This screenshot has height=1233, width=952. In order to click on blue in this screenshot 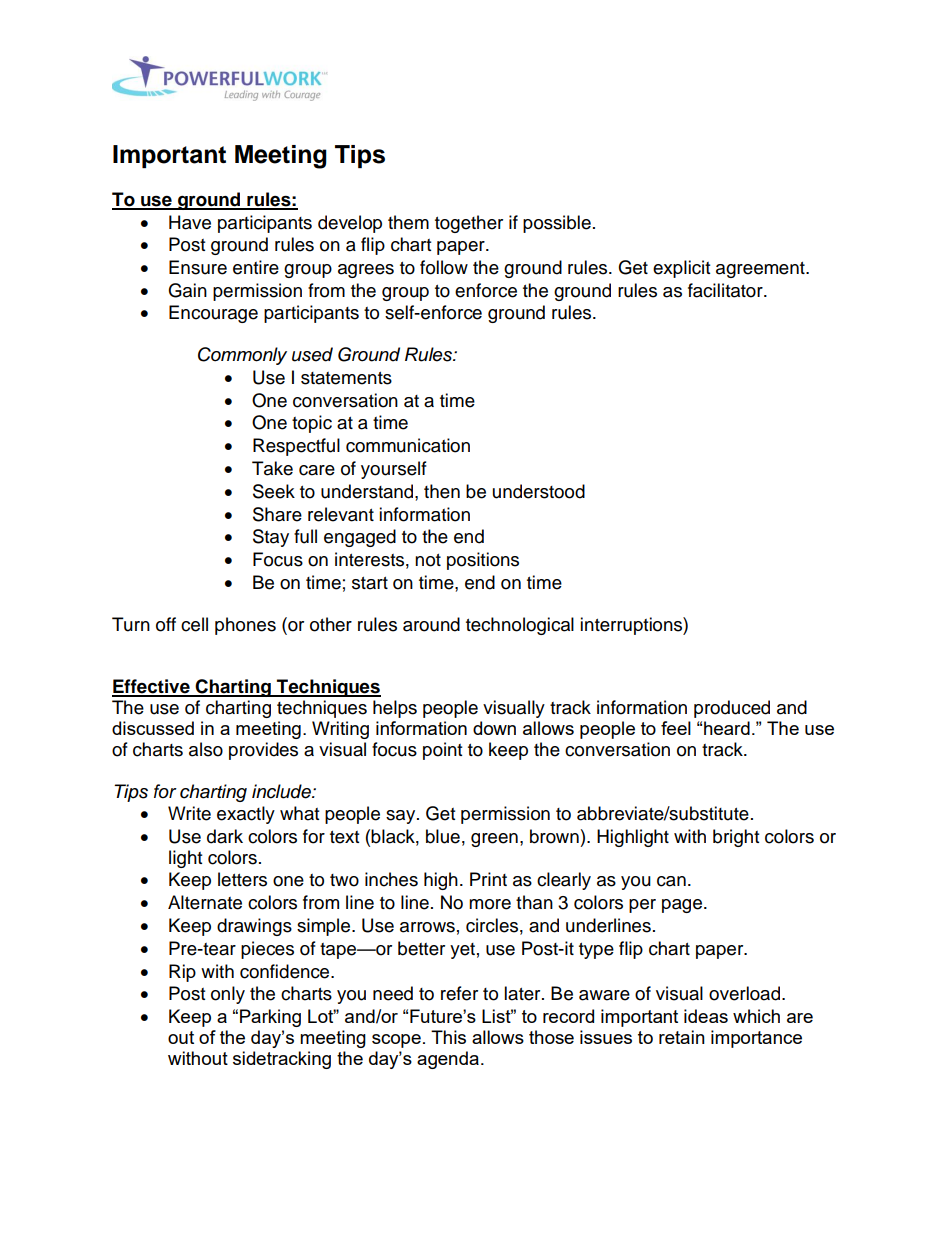, I will do `click(443, 836)`.
